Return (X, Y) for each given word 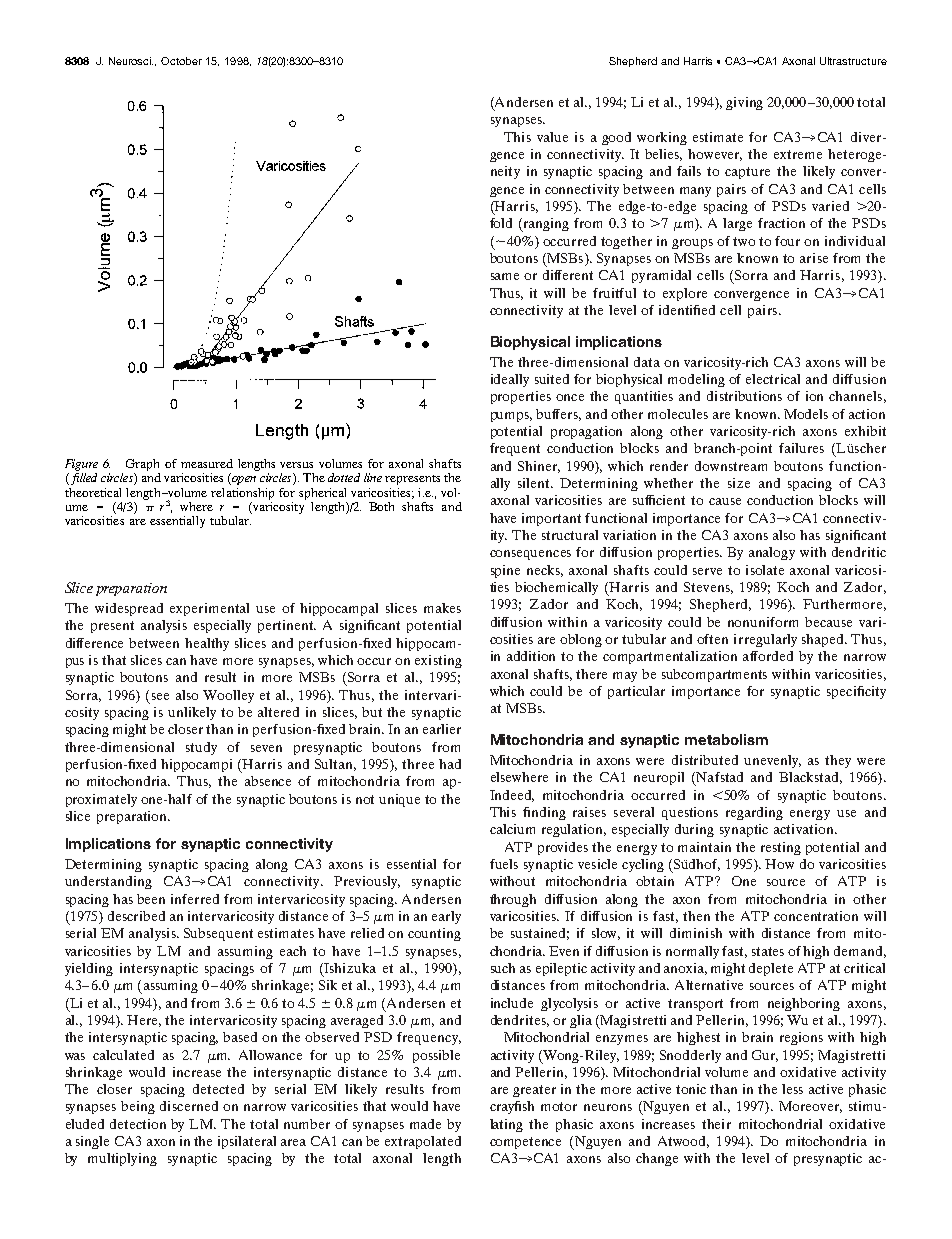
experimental (209, 609)
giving (744, 103)
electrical (773, 379)
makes (442, 608)
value (552, 137)
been (151, 899)
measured (207, 463)
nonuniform (763, 622)
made (425, 1124)
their (716, 1124)
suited (552, 379)
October (181, 61)
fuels (504, 864)
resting (781, 848)
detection (138, 1124)
